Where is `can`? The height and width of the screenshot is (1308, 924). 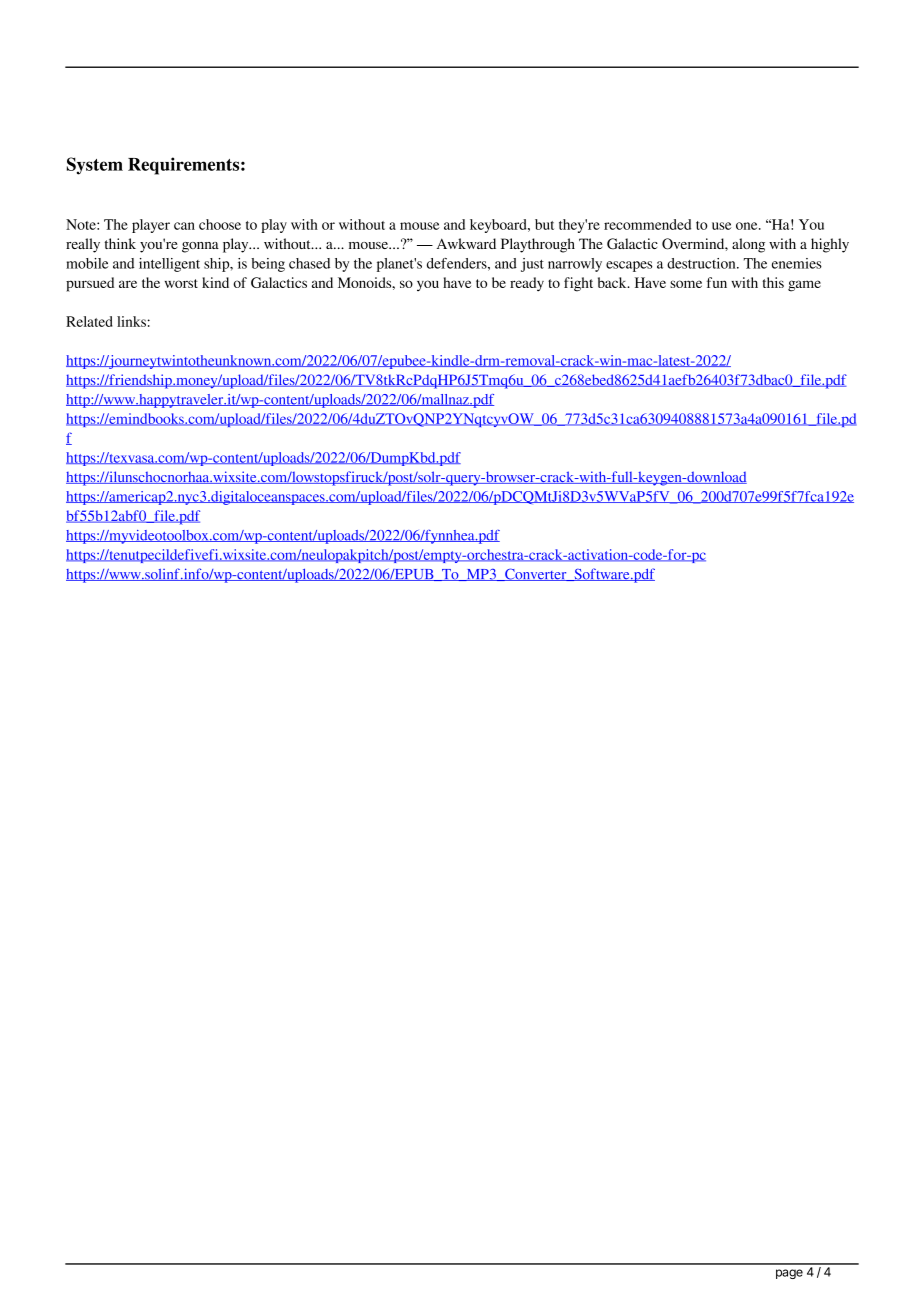 can is located at coordinates (184, 226).
